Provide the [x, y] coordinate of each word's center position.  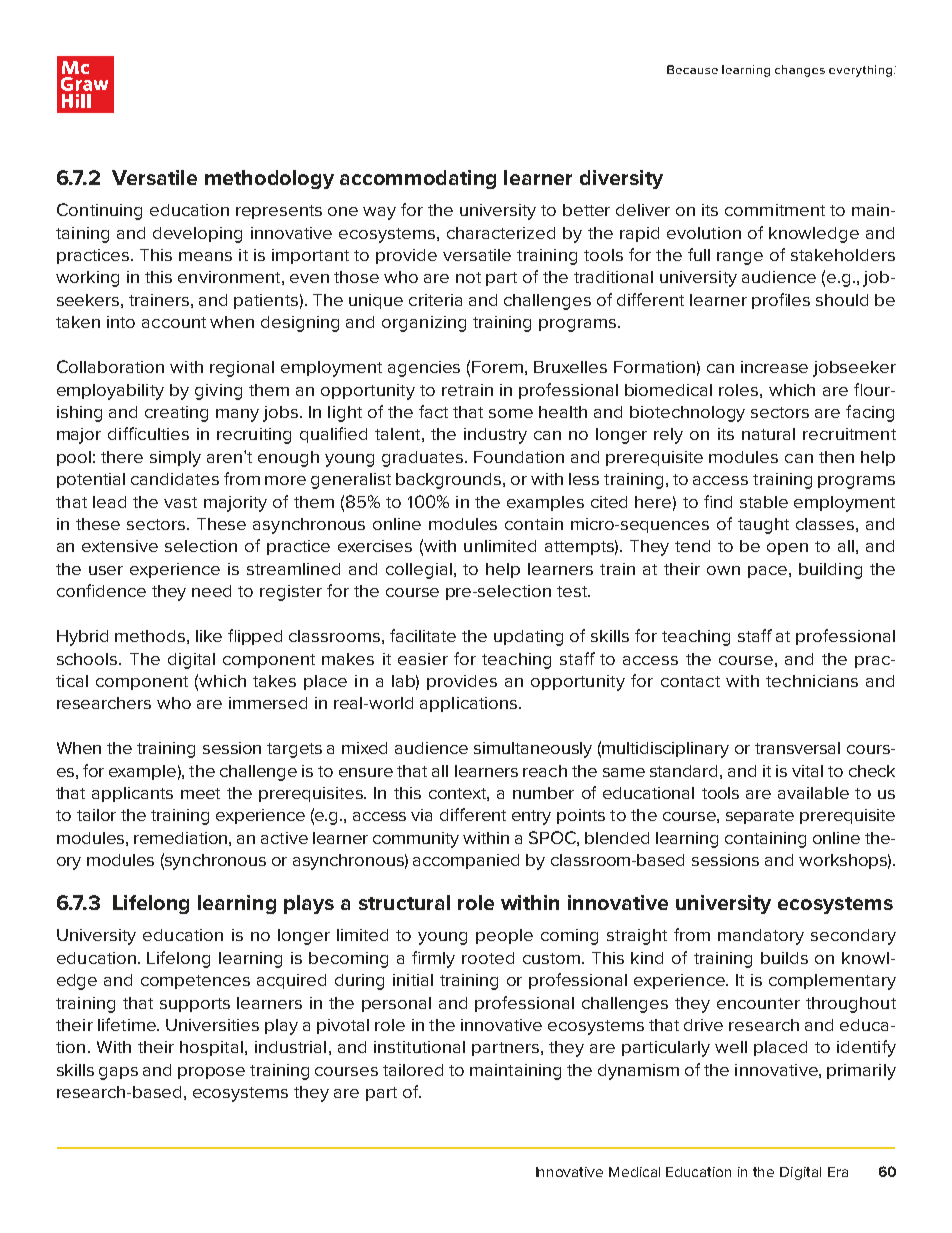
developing [197, 235]
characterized [501, 233]
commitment [775, 210]
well [731, 1047]
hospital [211, 1048]
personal [396, 1004]
